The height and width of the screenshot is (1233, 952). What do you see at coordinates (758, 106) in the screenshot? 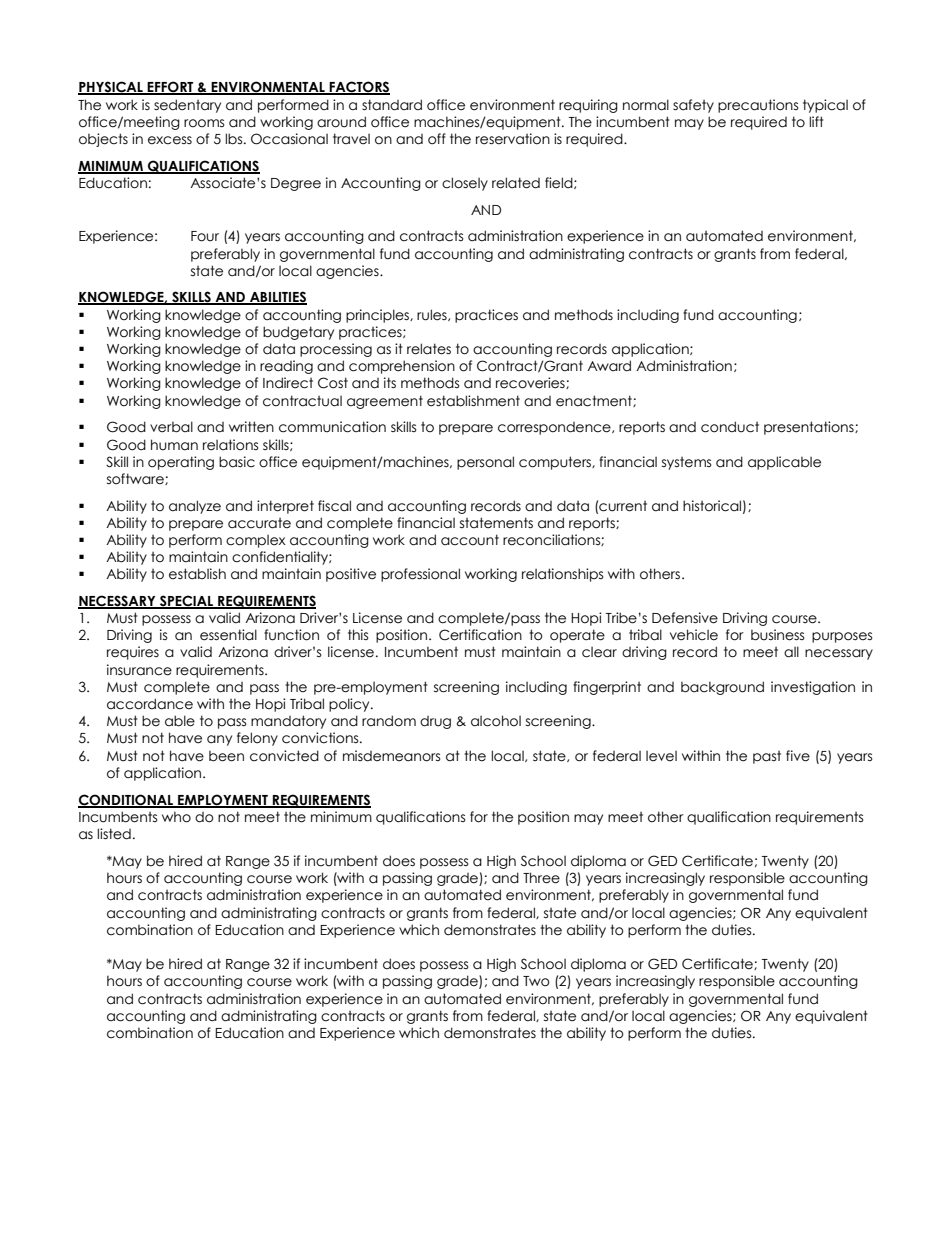
I see `precautions` at bounding box center [758, 106].
